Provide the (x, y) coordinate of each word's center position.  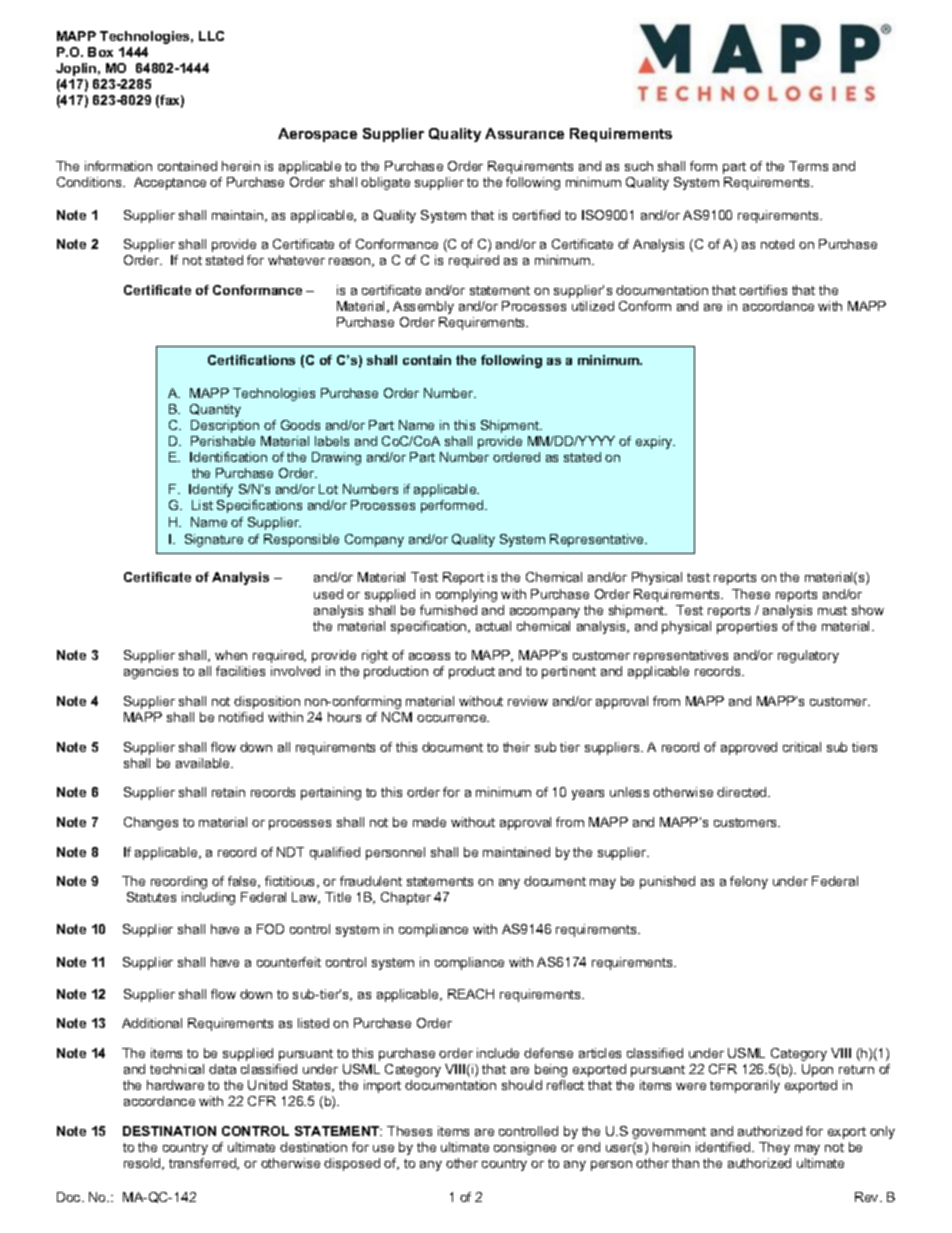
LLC (211, 36)
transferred (203, 1164)
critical (802, 747)
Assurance (524, 133)
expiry (655, 442)
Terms (808, 166)
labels (332, 441)
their (516, 747)
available (204, 763)
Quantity (215, 410)
